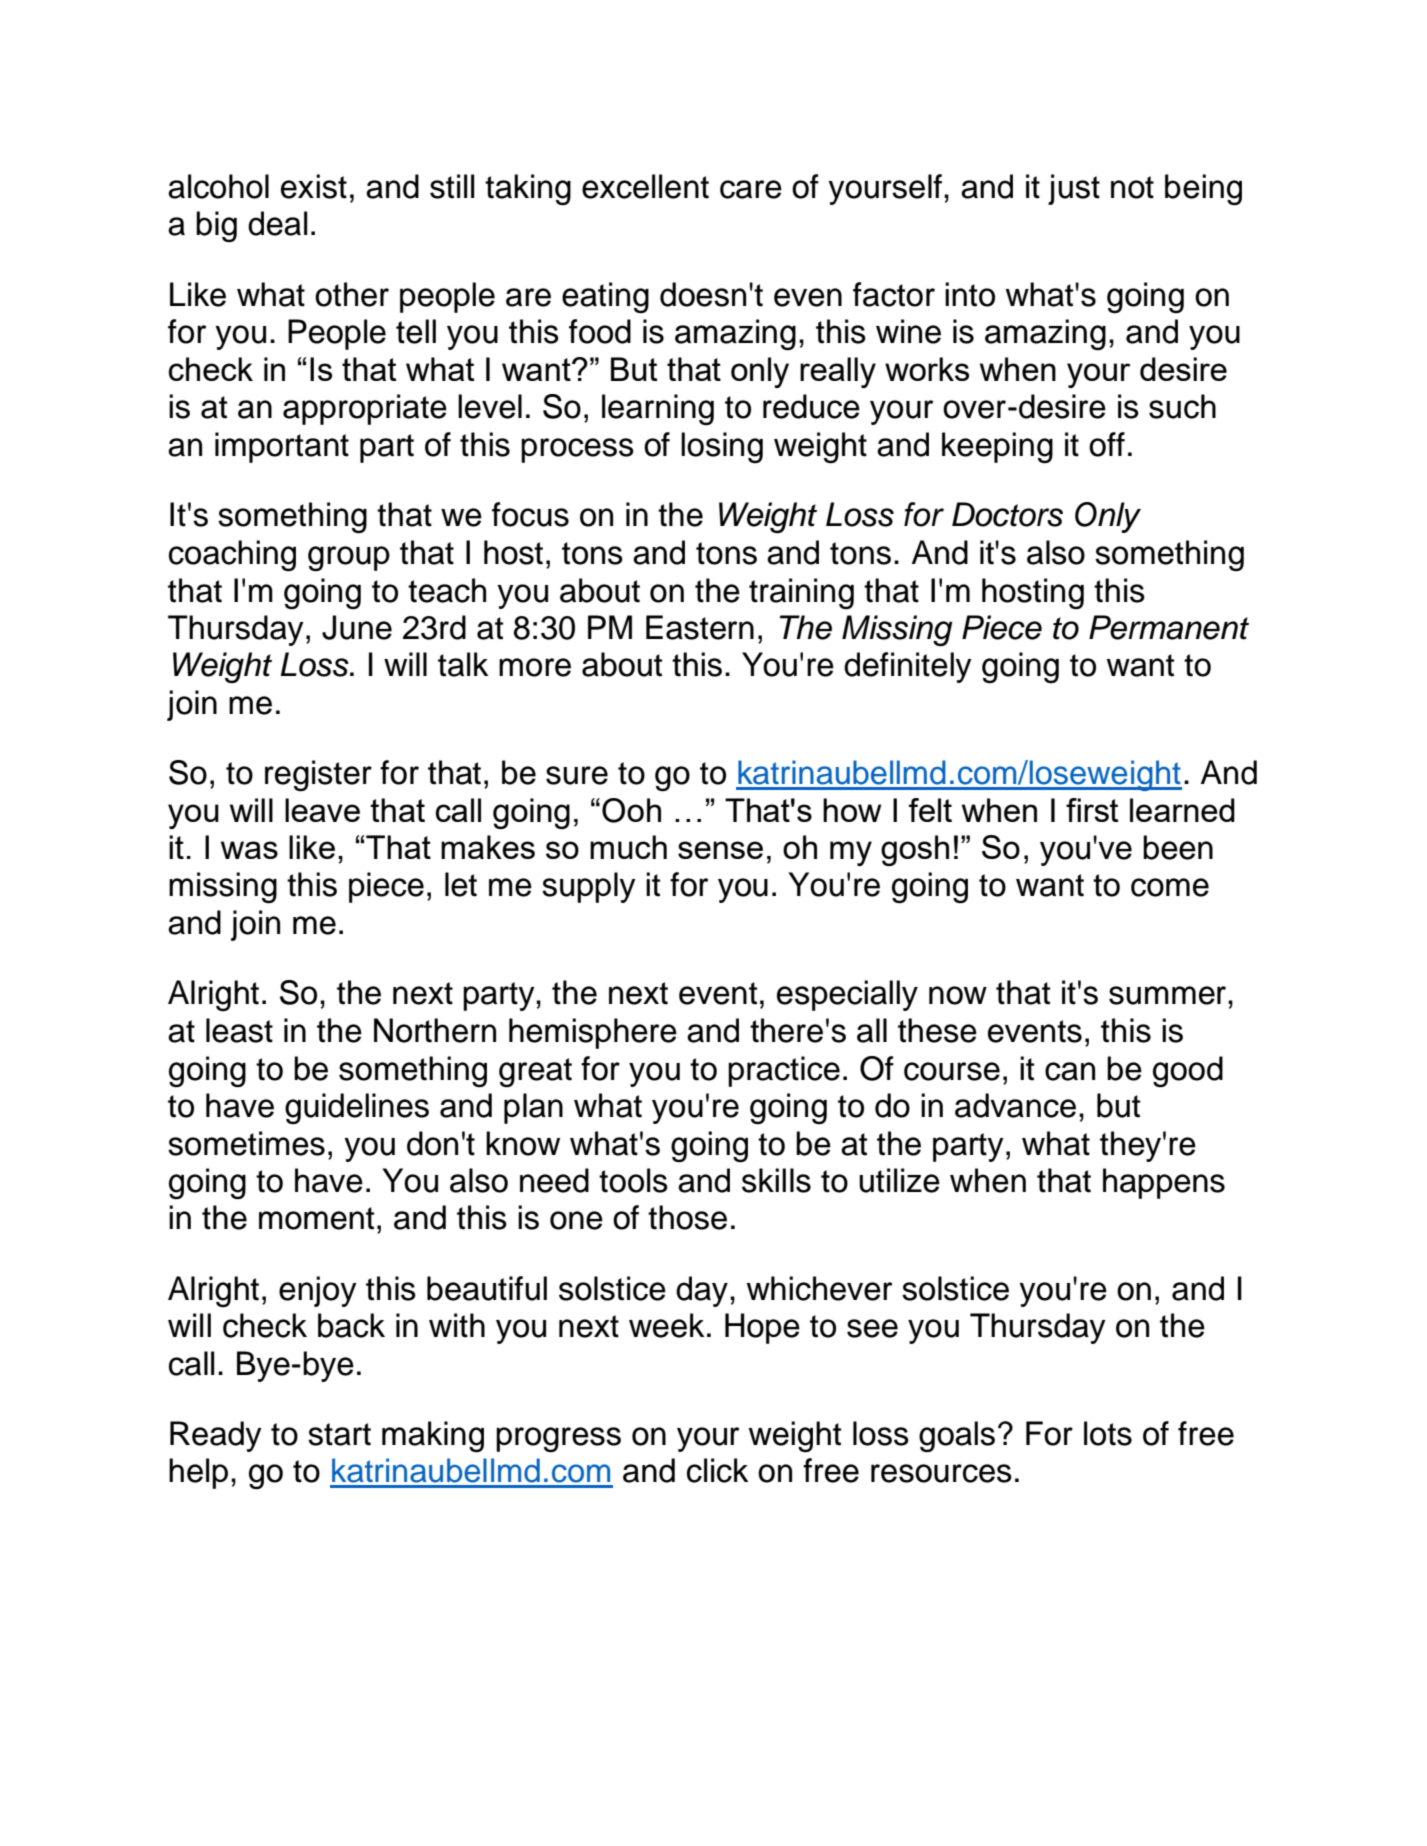 Image resolution: width=1427 pixels, height=1846 pixels. What do you see at coordinates (357, 627) in the page?
I see `June` at bounding box center [357, 627].
